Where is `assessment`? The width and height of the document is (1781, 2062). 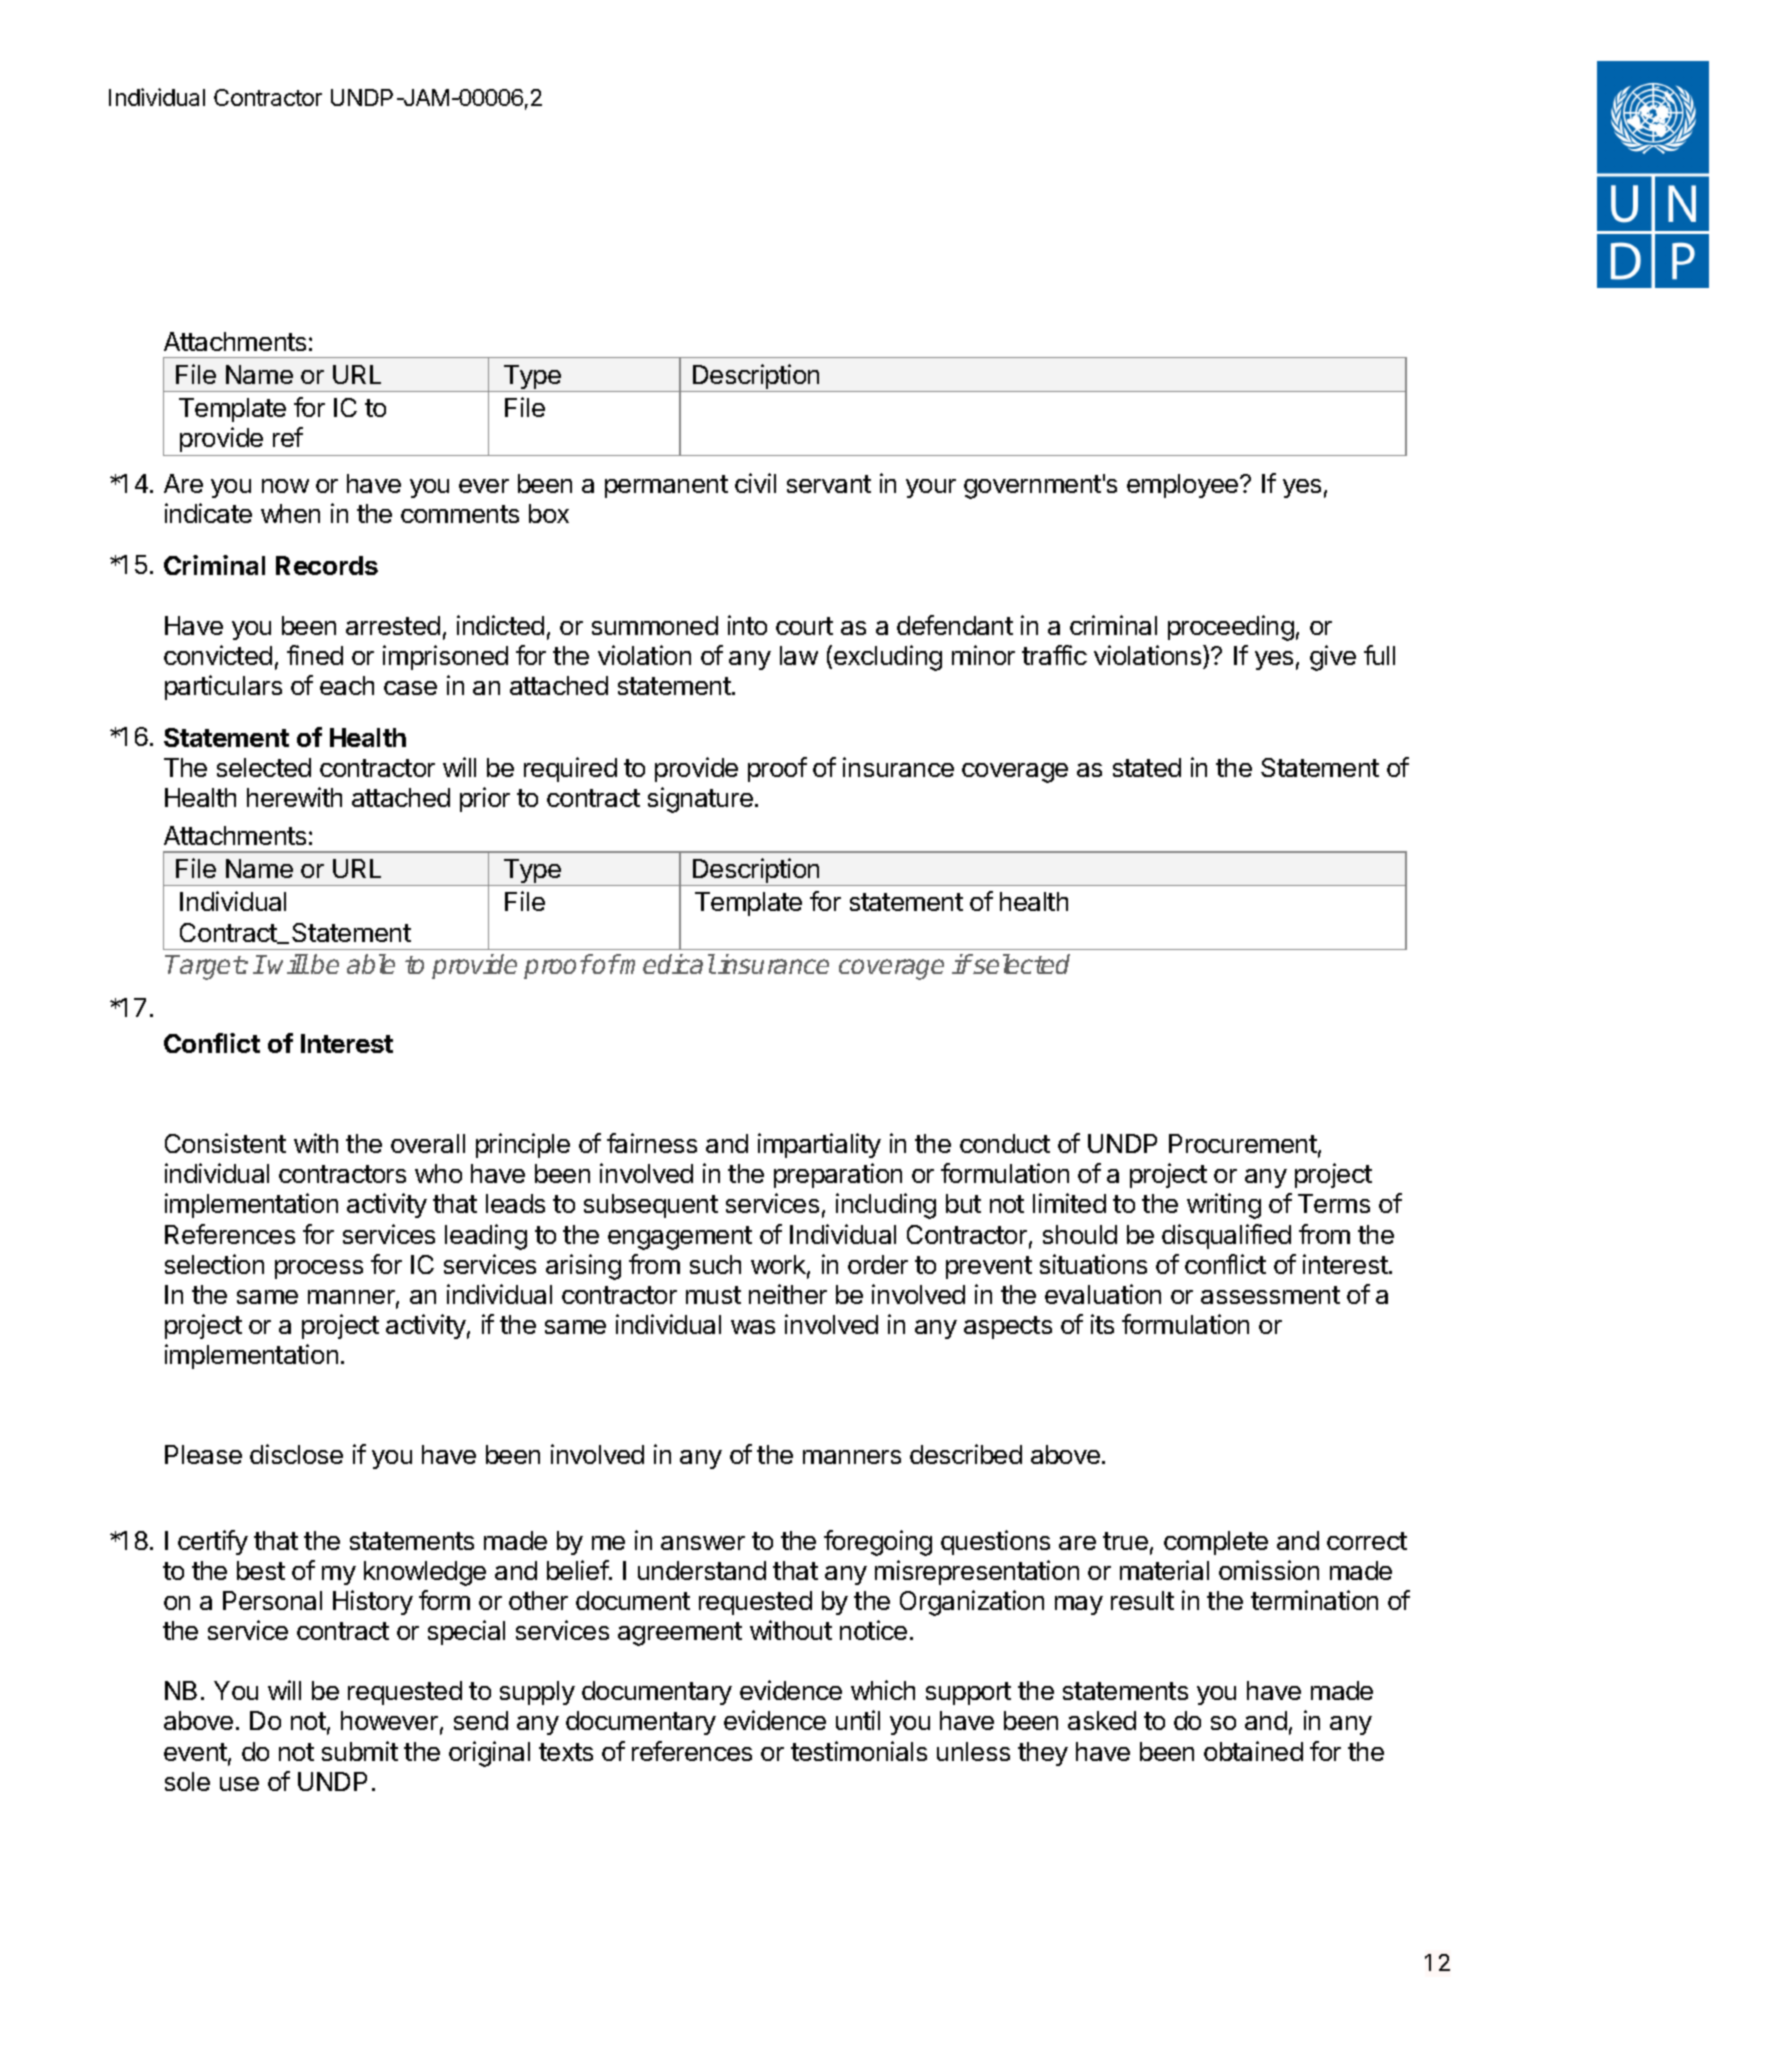
assessment is located at coordinates (1270, 1295).
